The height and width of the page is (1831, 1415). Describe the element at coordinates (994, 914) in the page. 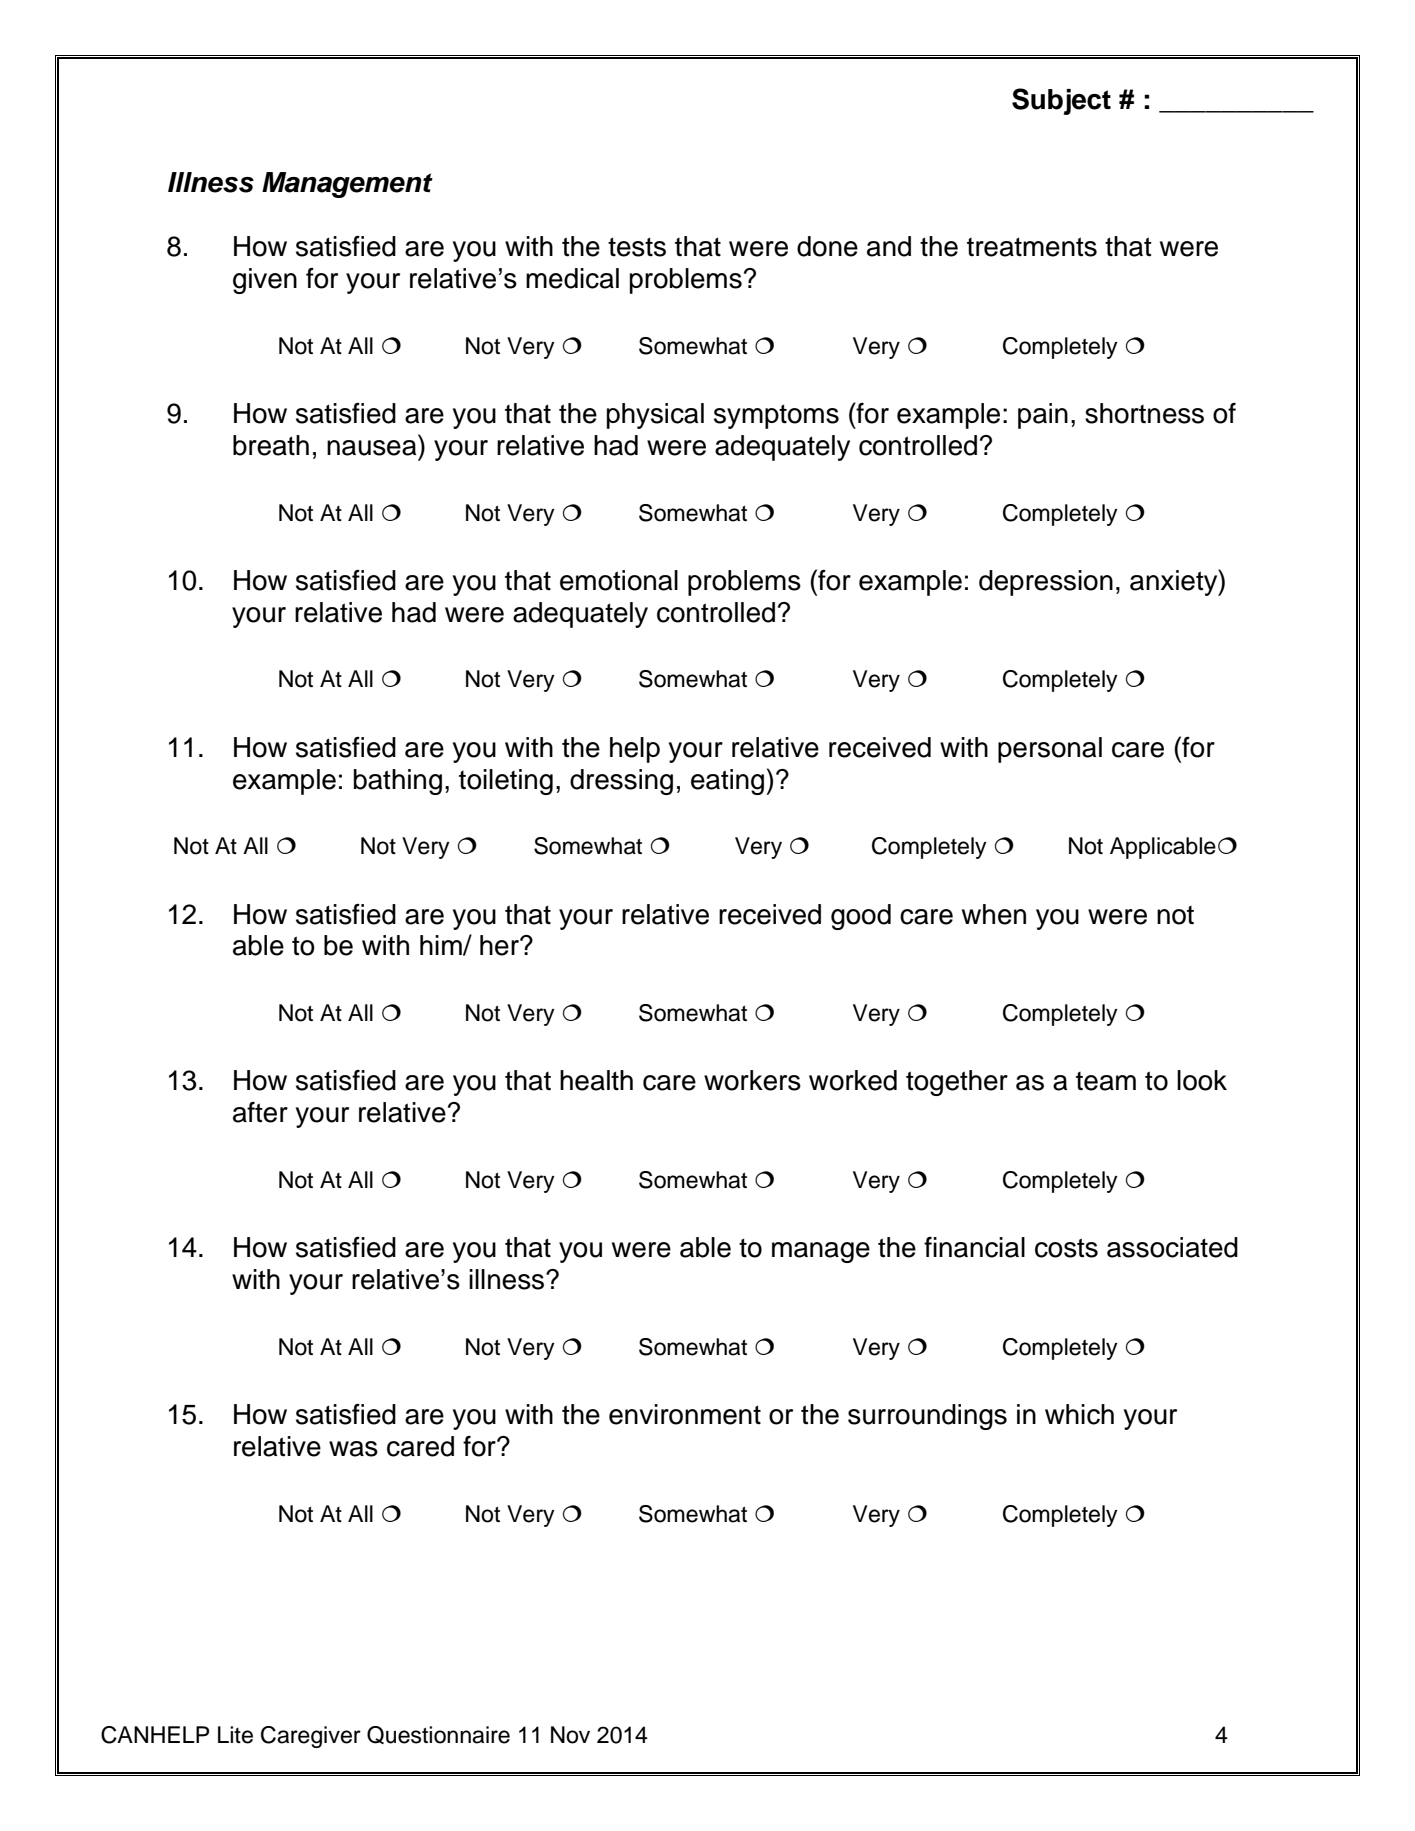

I see `when` at that location.
